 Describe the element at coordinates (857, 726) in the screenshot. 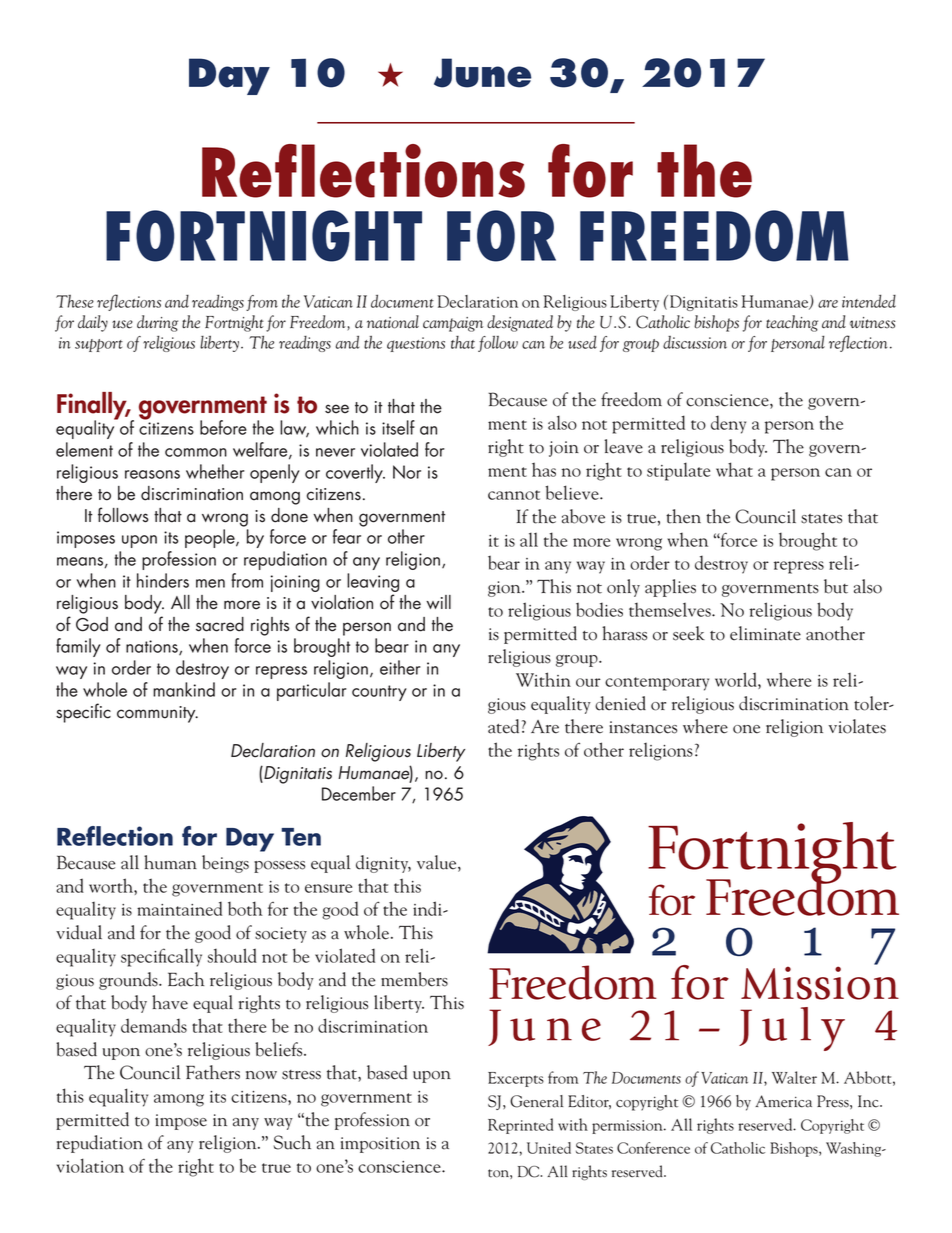

I see `violates` at that location.
